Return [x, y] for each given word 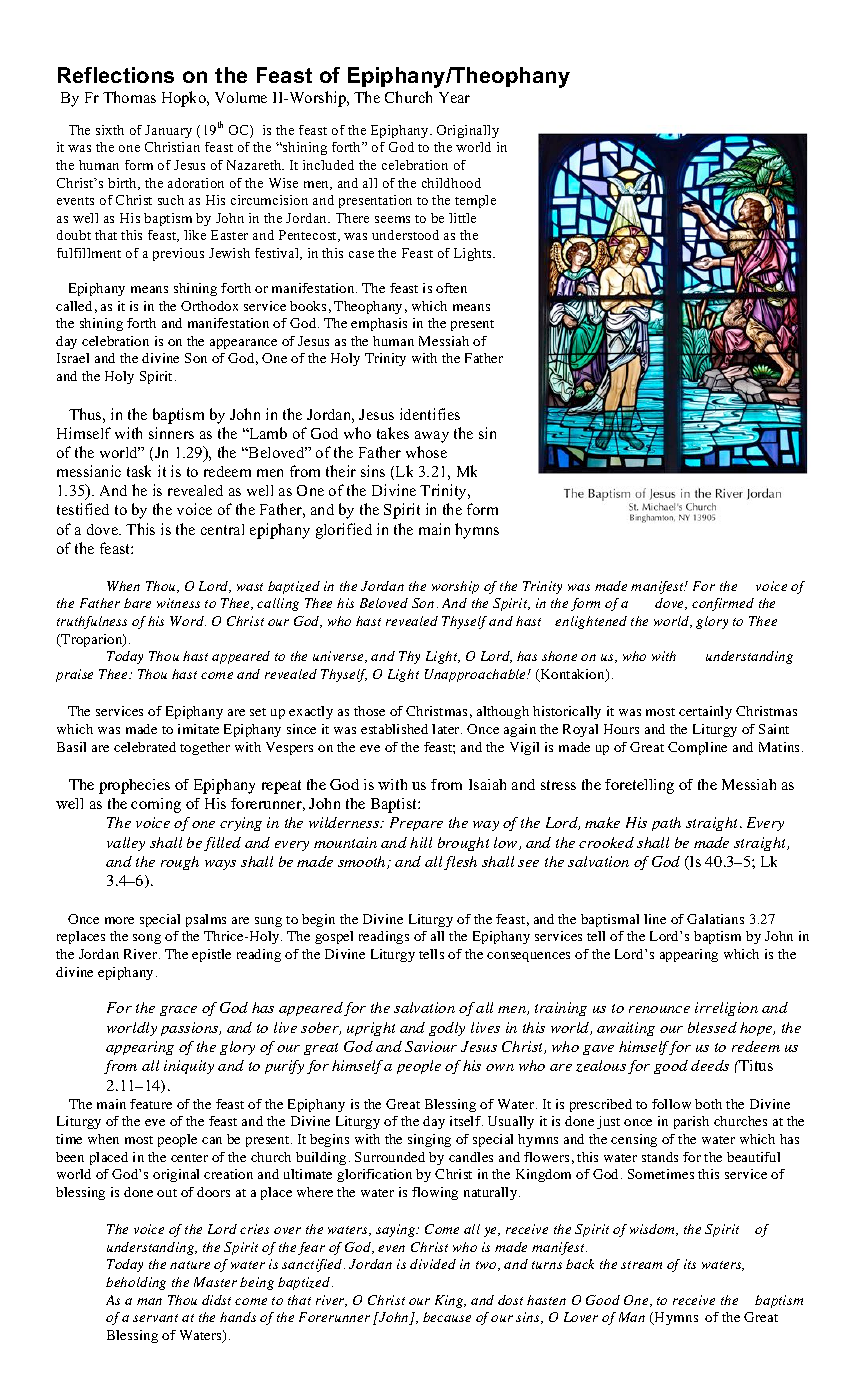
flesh [460, 863]
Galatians [715, 919]
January [168, 131]
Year [454, 97]
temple [475, 201]
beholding [136, 1283]
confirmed [723, 604]
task [139, 471]
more [119, 920]
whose [426, 452]
